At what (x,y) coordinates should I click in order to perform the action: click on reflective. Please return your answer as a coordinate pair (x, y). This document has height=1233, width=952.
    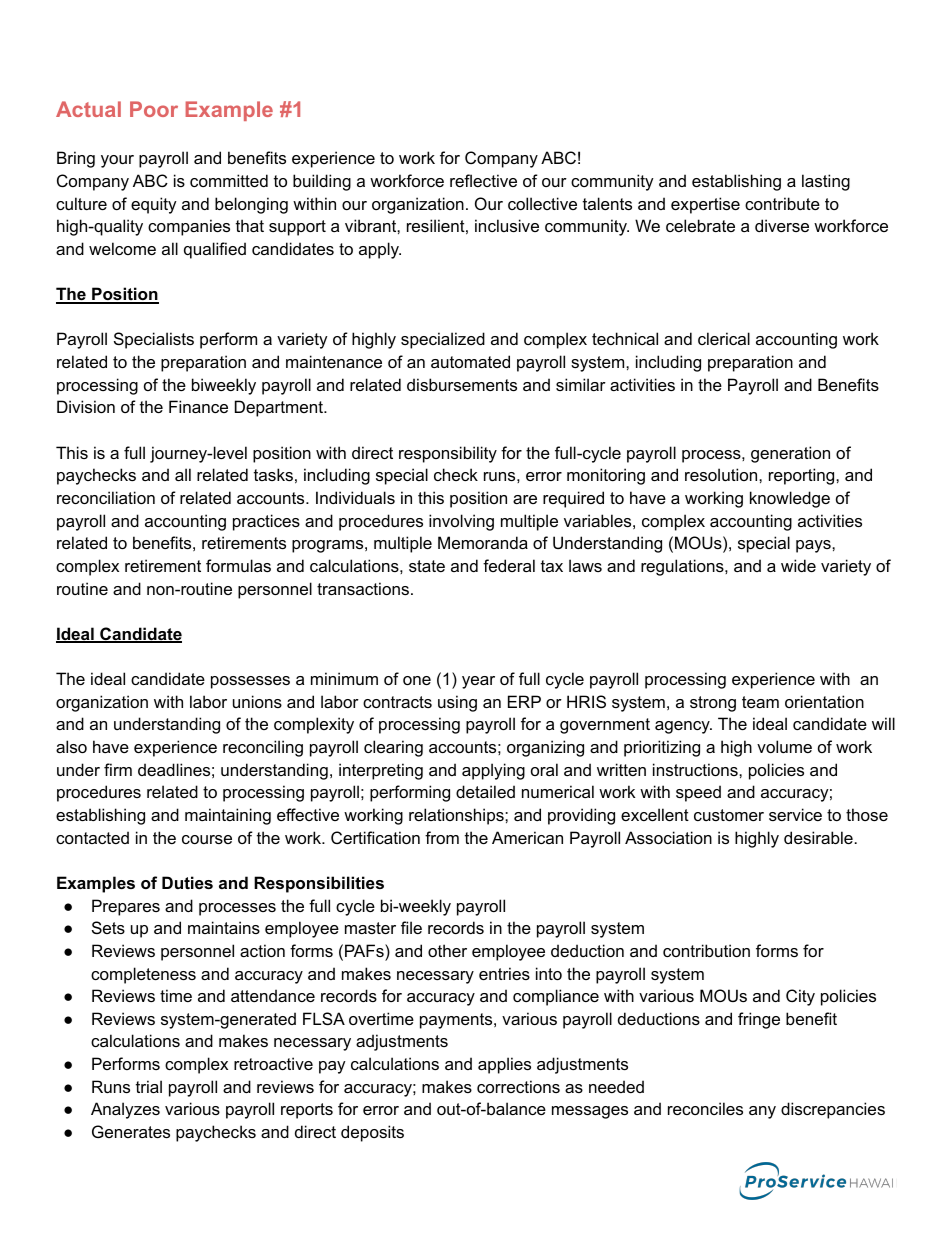
    Looking at the image, I should click on (483, 180).
